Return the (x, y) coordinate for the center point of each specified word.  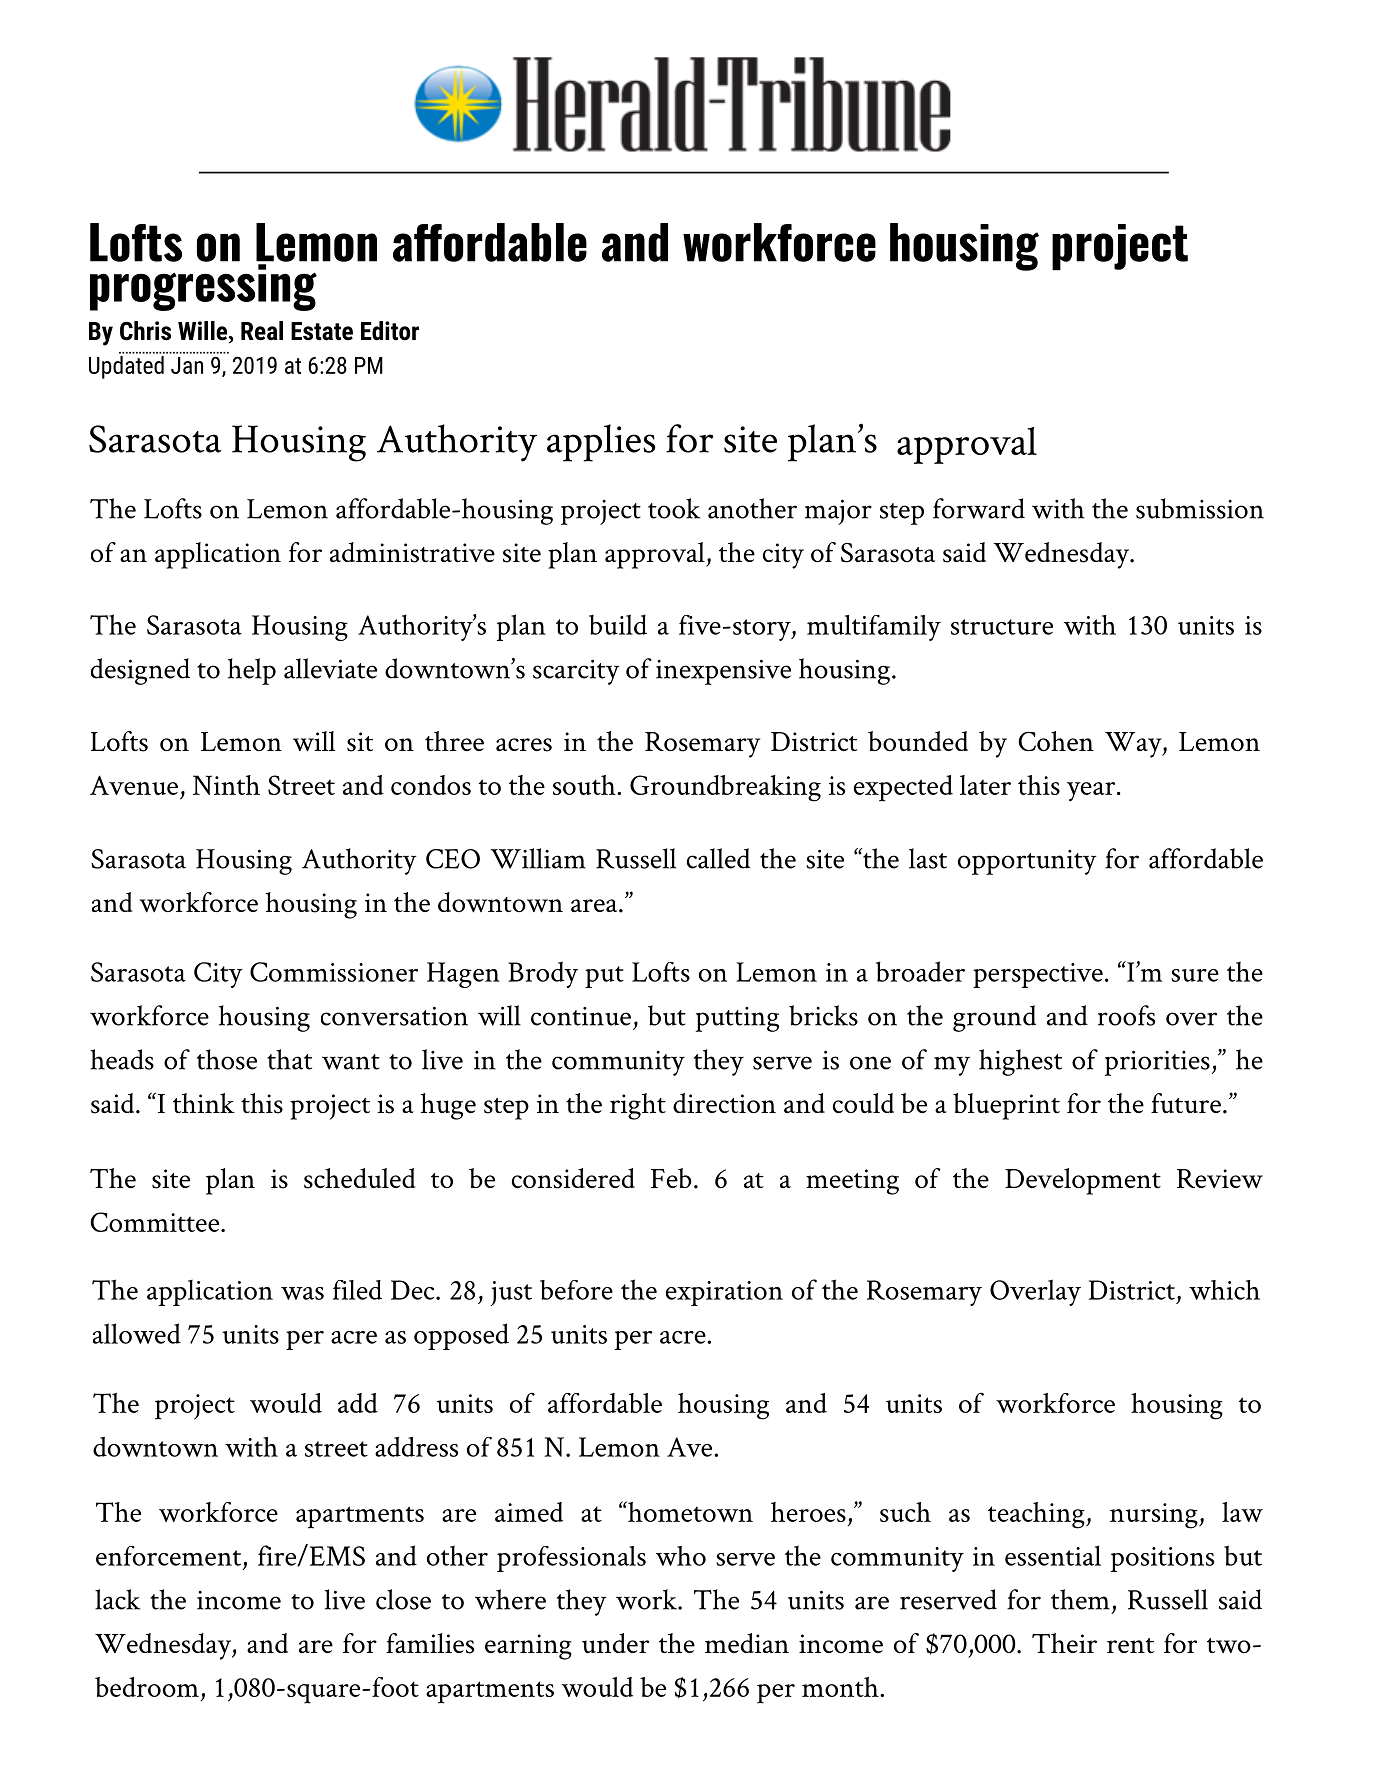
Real (262, 331)
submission (1200, 508)
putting (737, 1019)
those (227, 1059)
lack (117, 1599)
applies (601, 443)
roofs (1126, 1015)
